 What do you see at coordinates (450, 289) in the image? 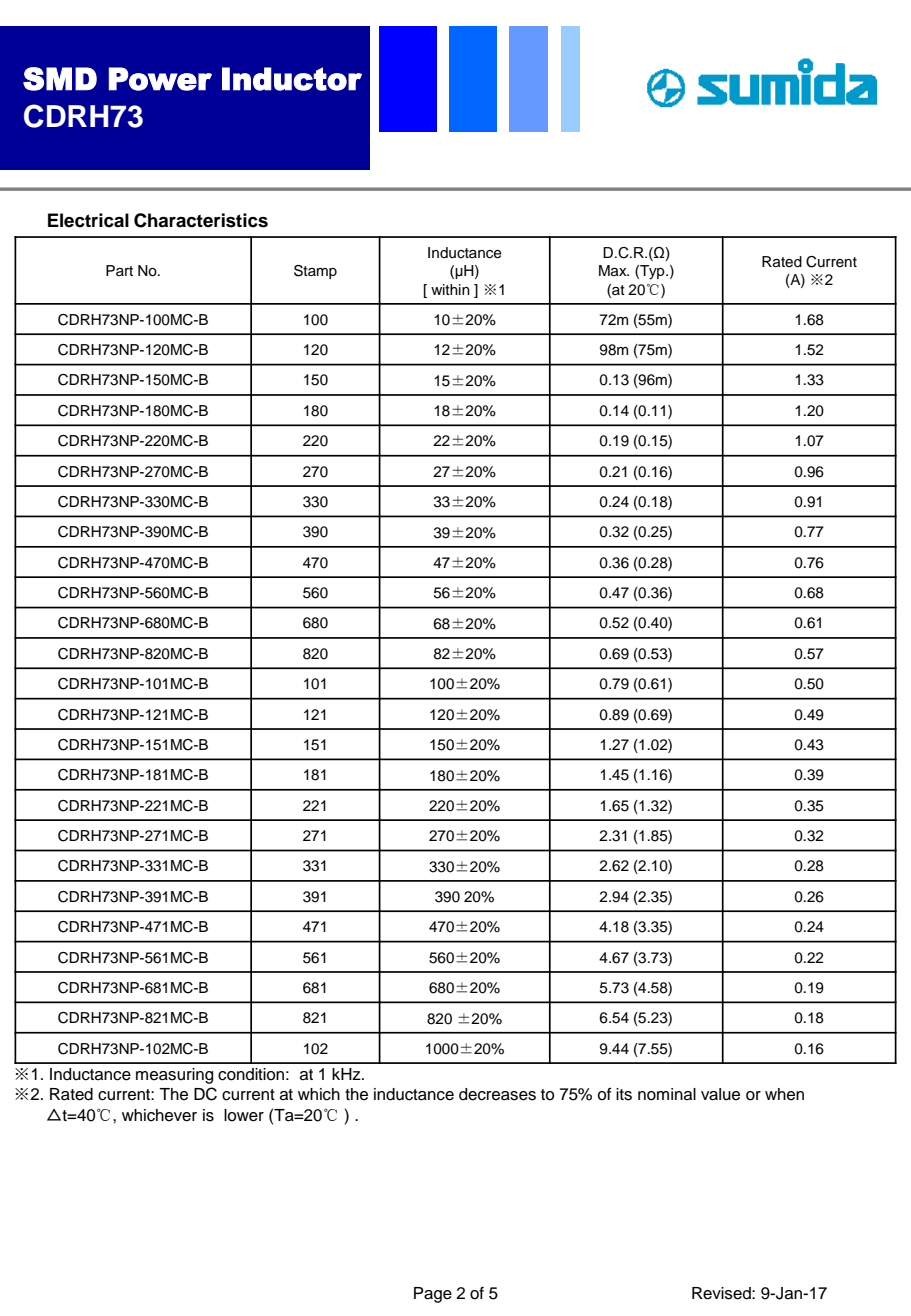
I see `within` at bounding box center [450, 289].
